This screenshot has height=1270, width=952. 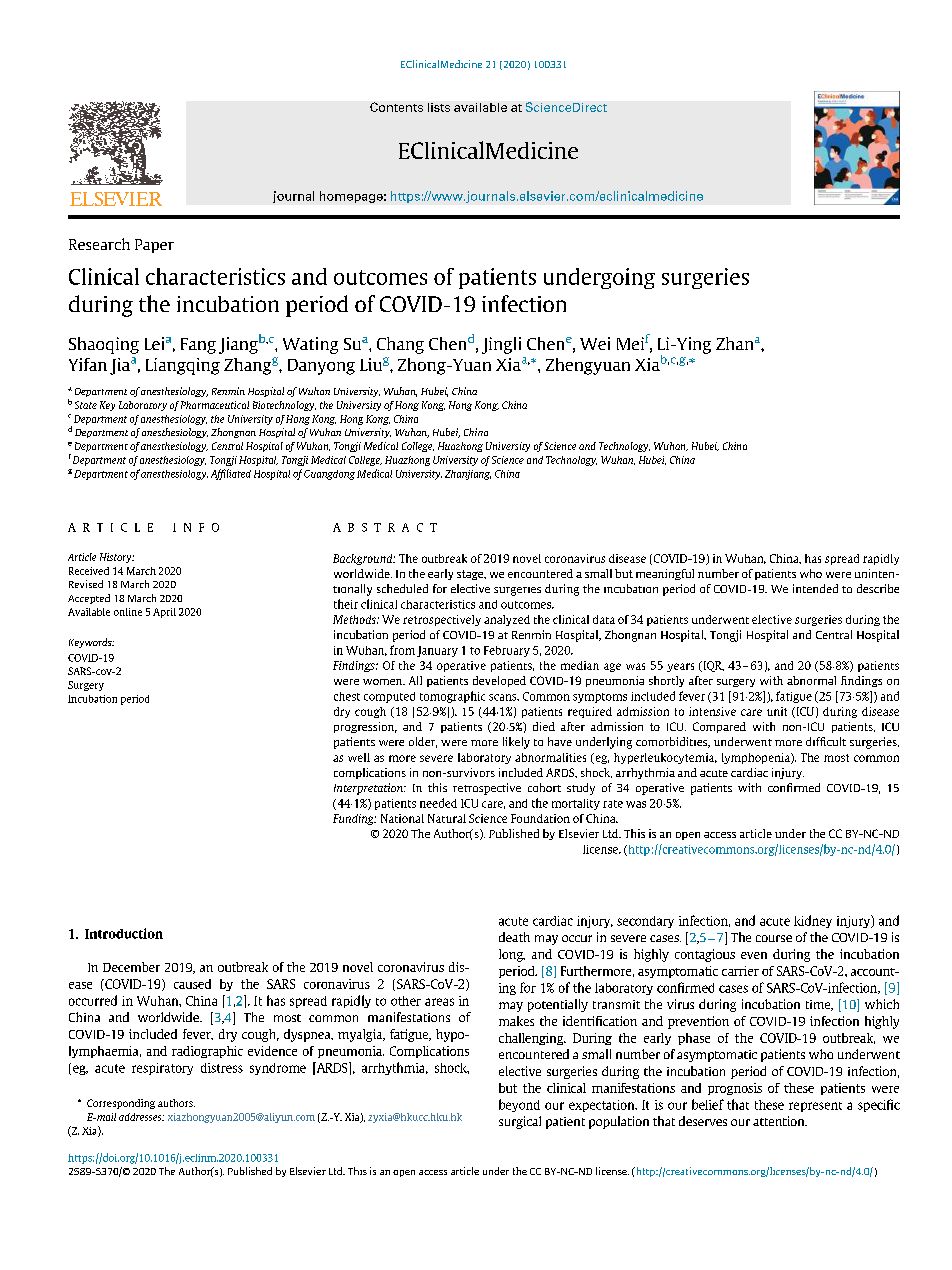 What do you see at coordinates (162, 1069) in the screenshot?
I see `respiratory` at bounding box center [162, 1069].
